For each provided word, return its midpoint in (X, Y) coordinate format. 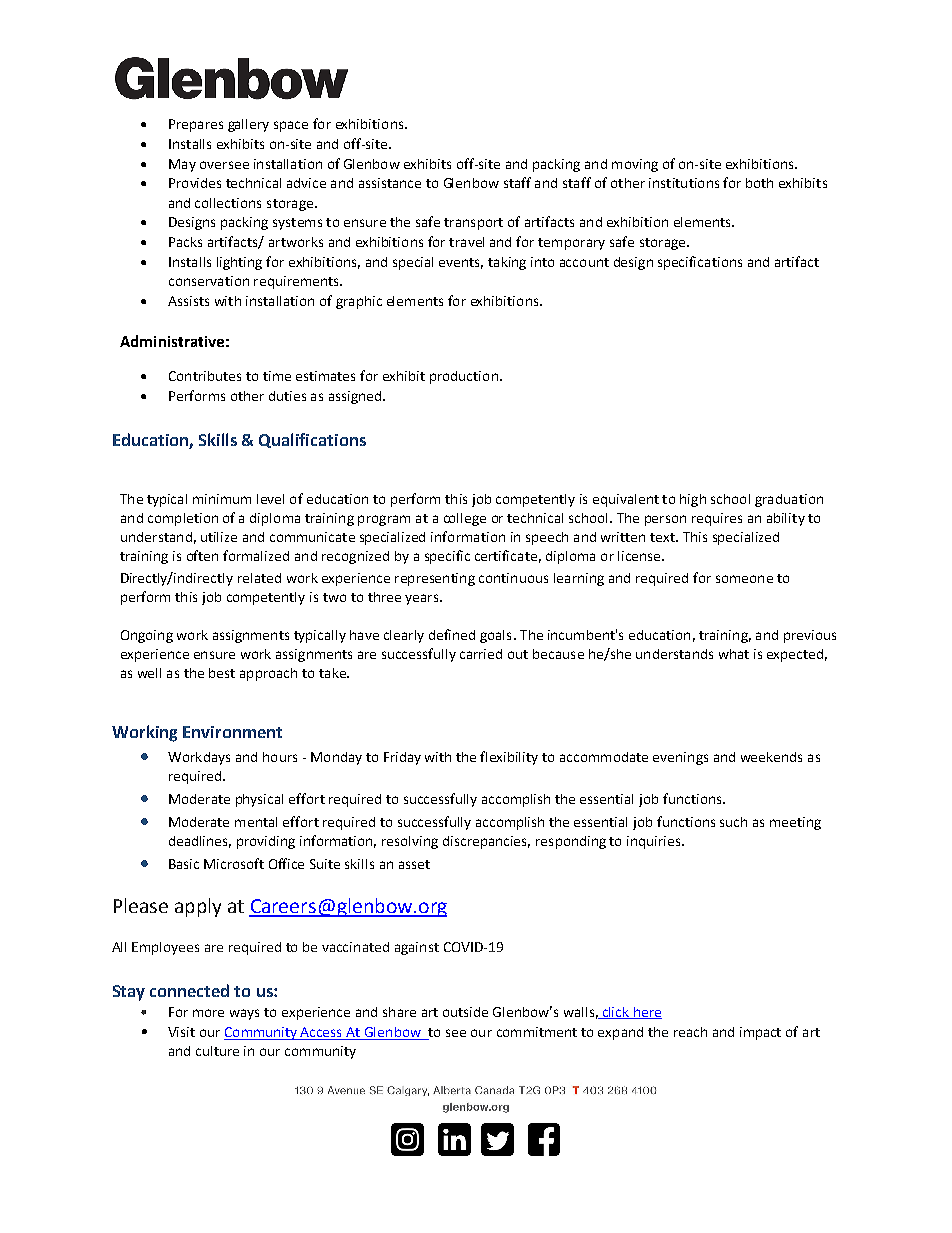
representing (435, 579)
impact (760, 1033)
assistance (390, 183)
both (759, 183)
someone (744, 579)
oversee (224, 165)
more (208, 1013)
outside (465, 1012)
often (202, 555)
